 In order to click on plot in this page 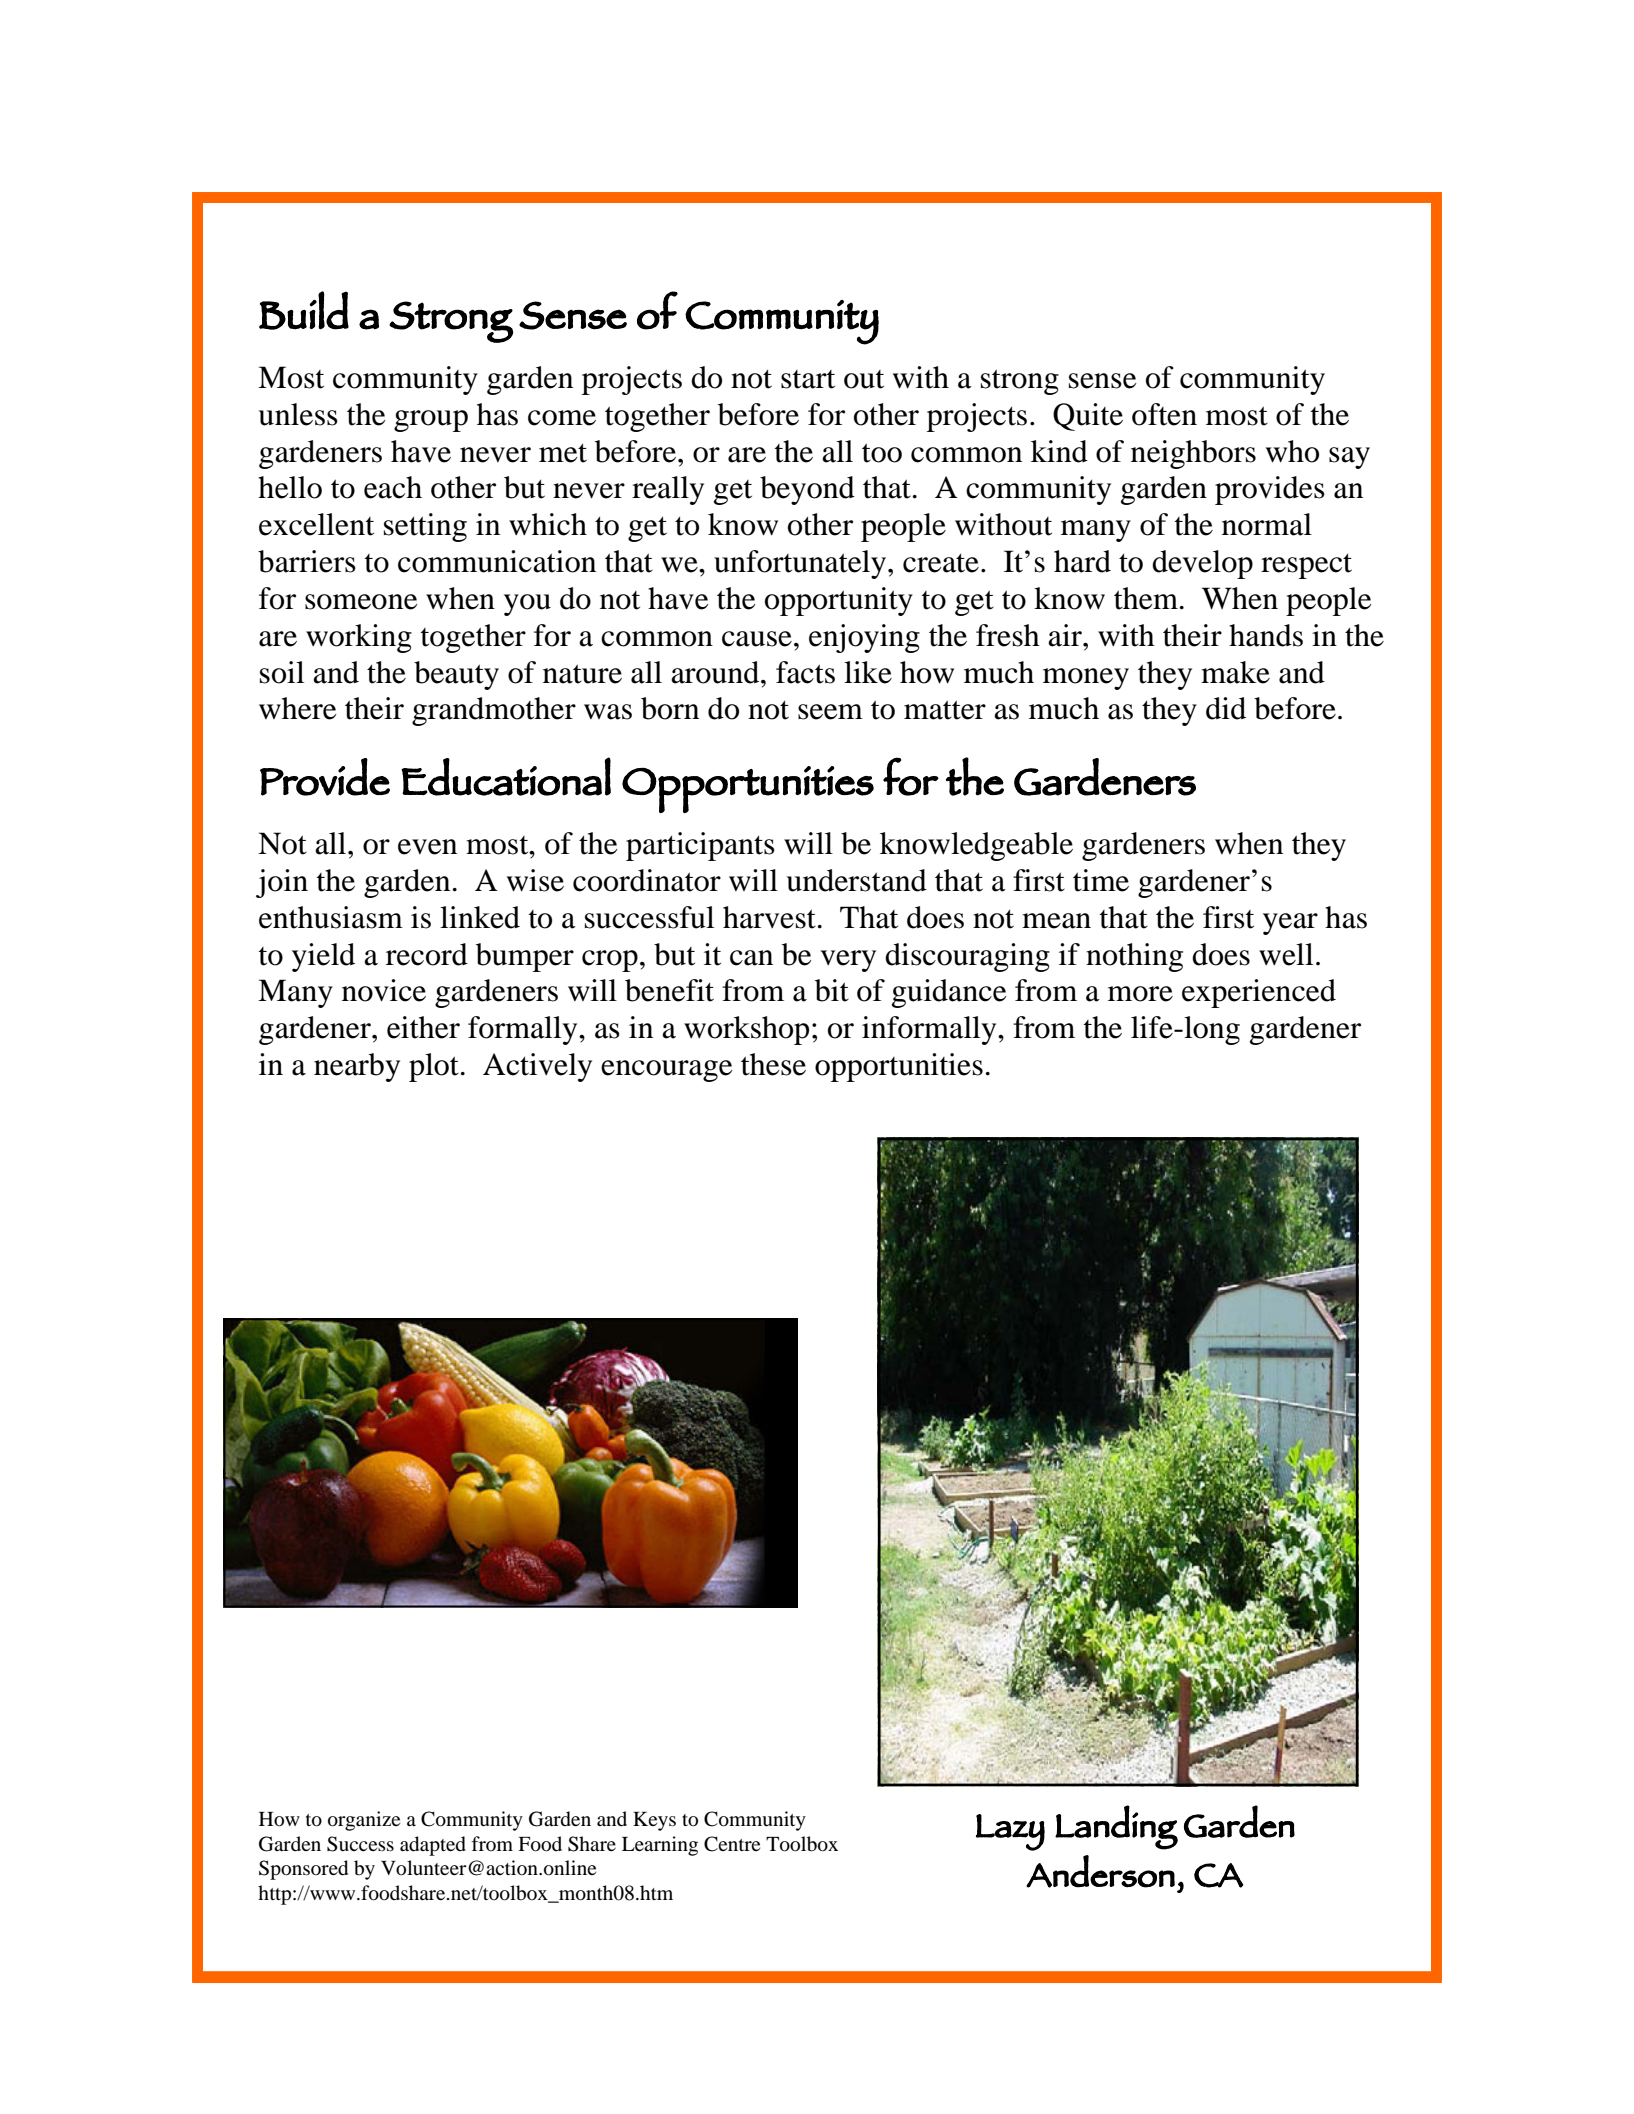, I will do `click(434, 1067)`.
